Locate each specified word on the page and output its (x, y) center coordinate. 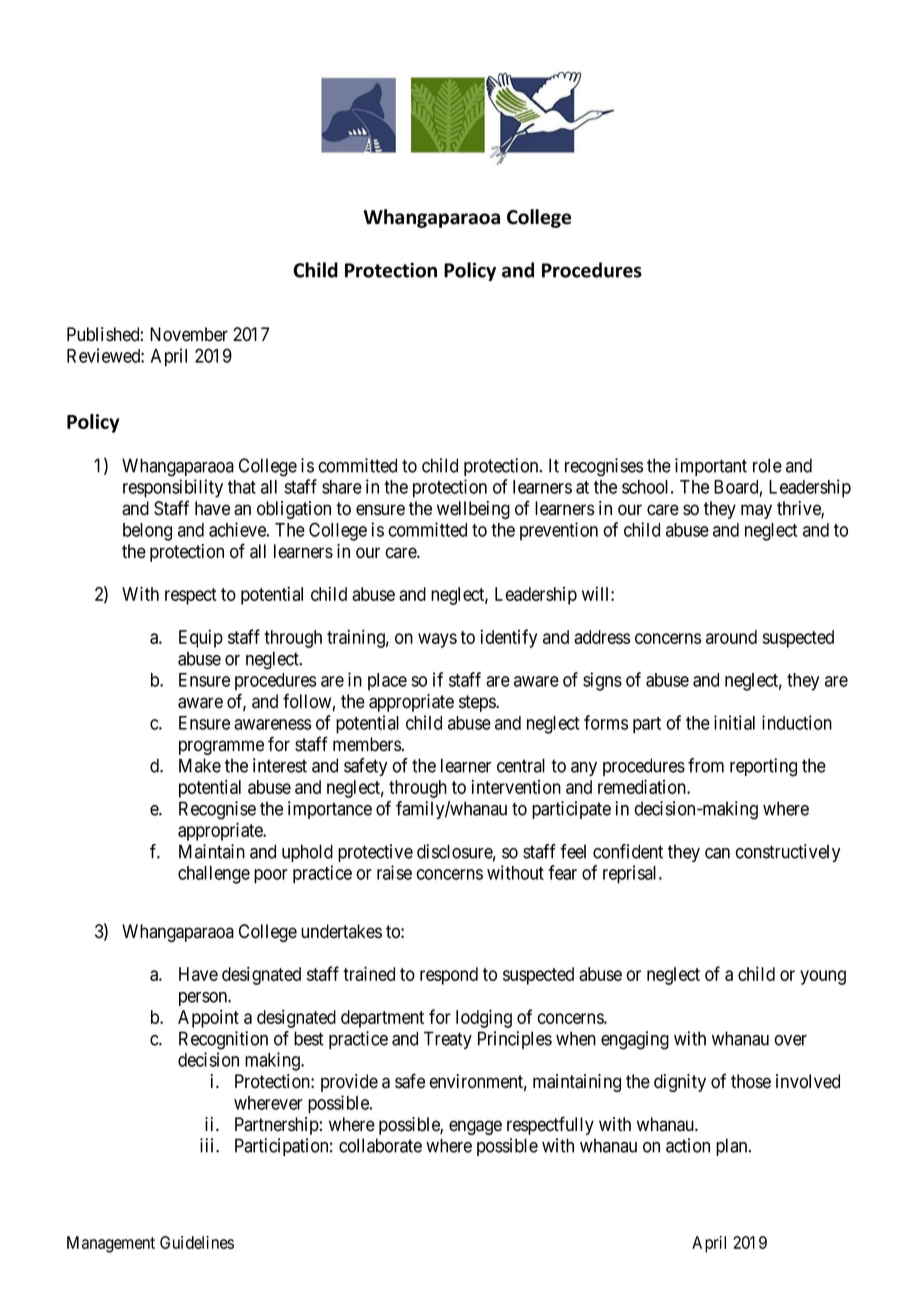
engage (475, 1127)
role (767, 465)
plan (733, 1147)
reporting (763, 767)
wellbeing (473, 510)
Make (200, 765)
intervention (516, 786)
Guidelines (197, 1242)
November (189, 334)
